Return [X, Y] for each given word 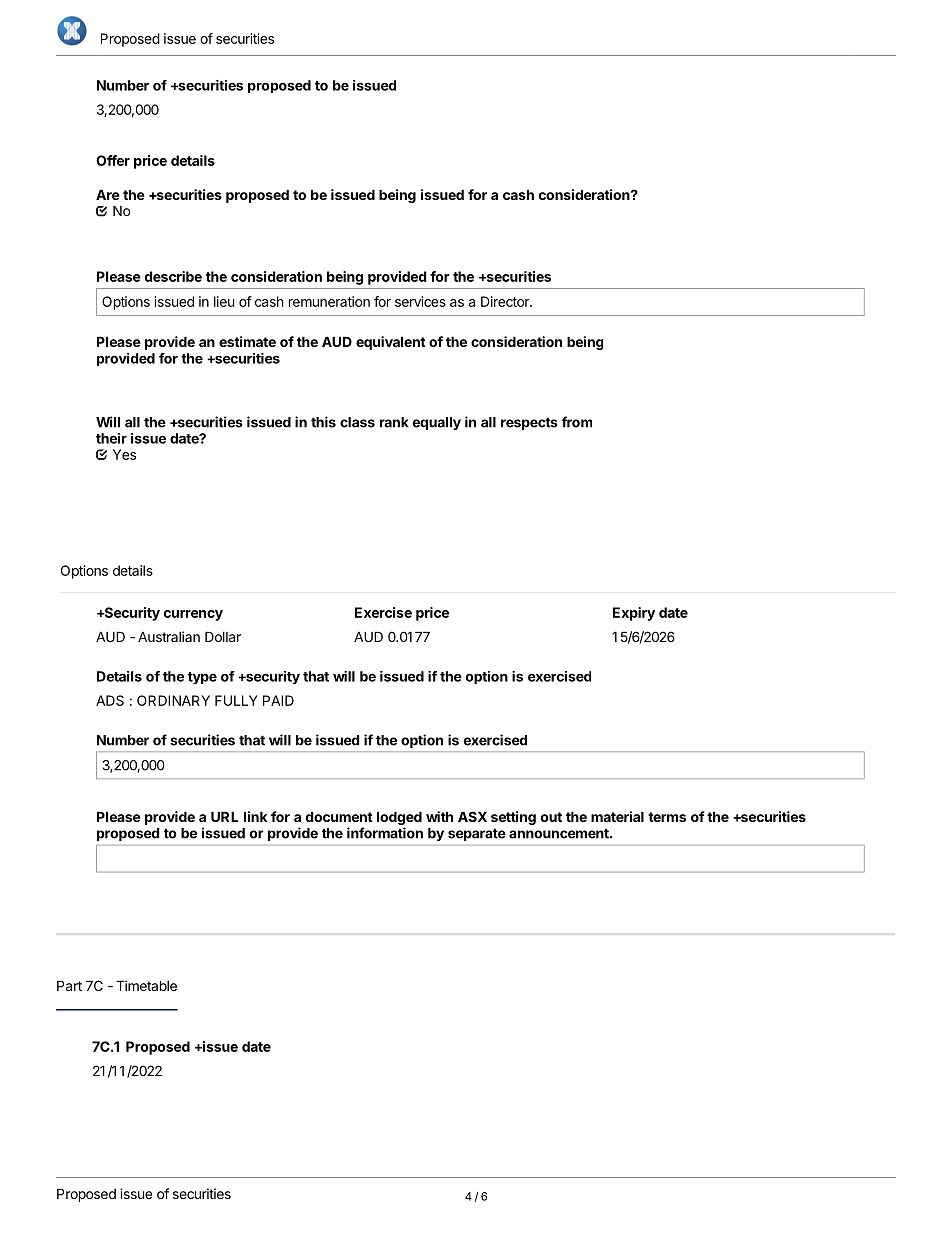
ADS [110, 700]
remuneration [329, 301]
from [577, 422]
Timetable [146, 985]
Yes [124, 454]
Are [108, 194]
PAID [278, 700]
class [357, 422]
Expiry [634, 614]
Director [506, 301]
